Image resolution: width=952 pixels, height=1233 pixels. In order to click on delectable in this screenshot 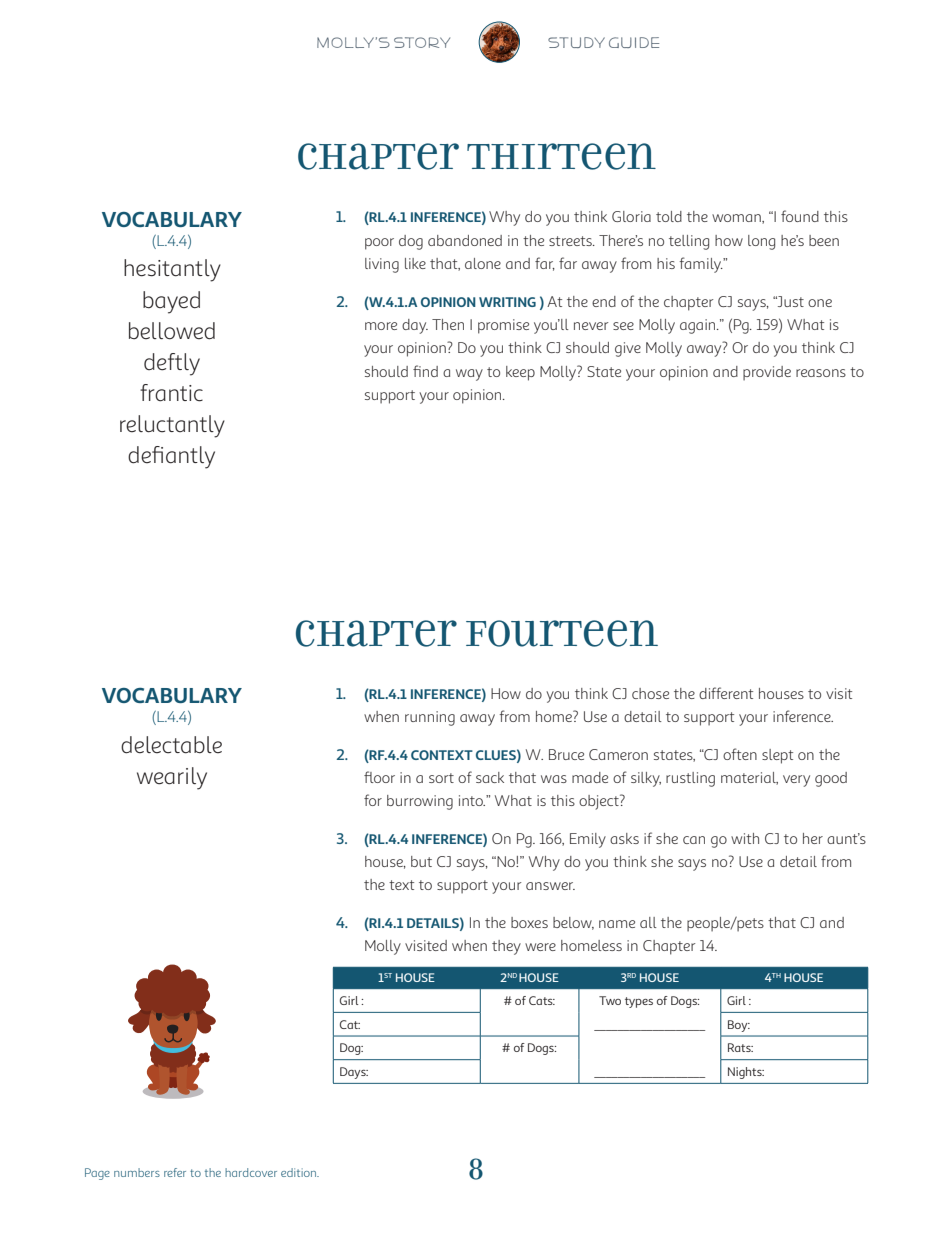, I will do `click(171, 745)`.
